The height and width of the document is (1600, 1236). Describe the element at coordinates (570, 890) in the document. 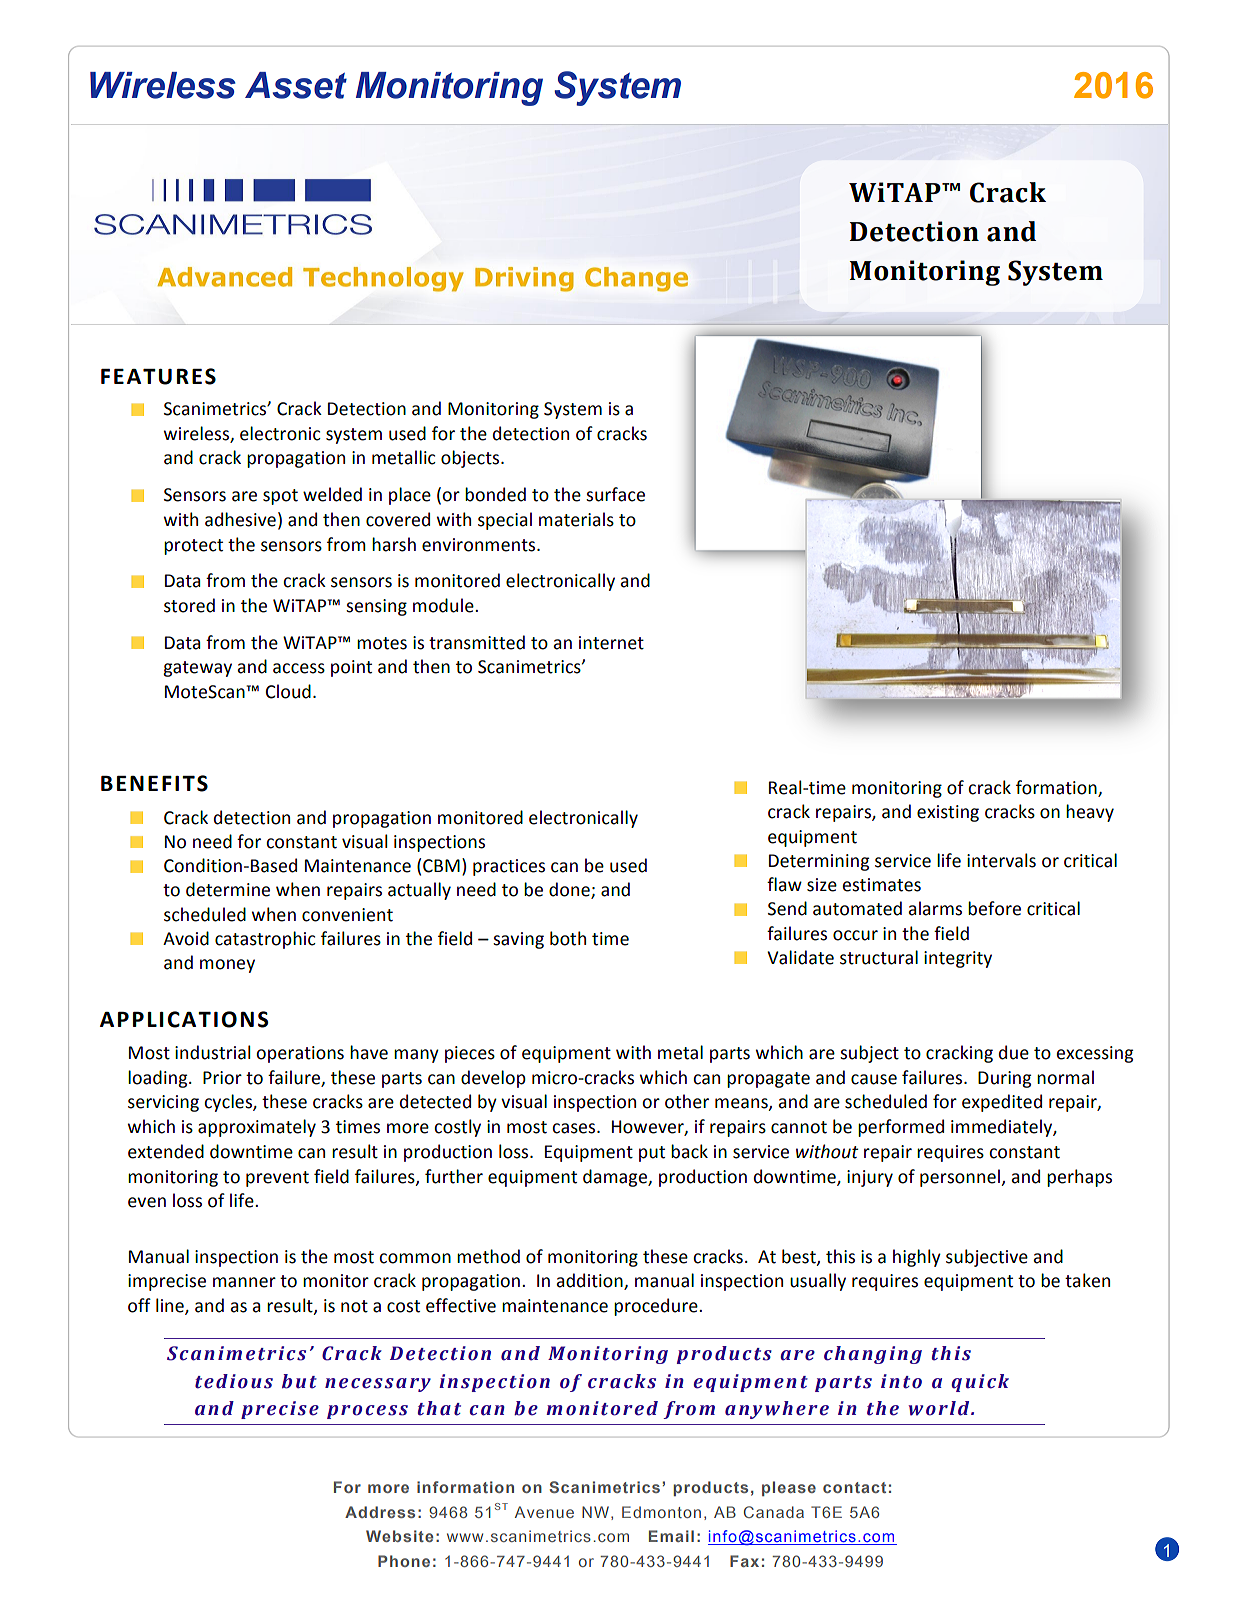

I see `done` at that location.
